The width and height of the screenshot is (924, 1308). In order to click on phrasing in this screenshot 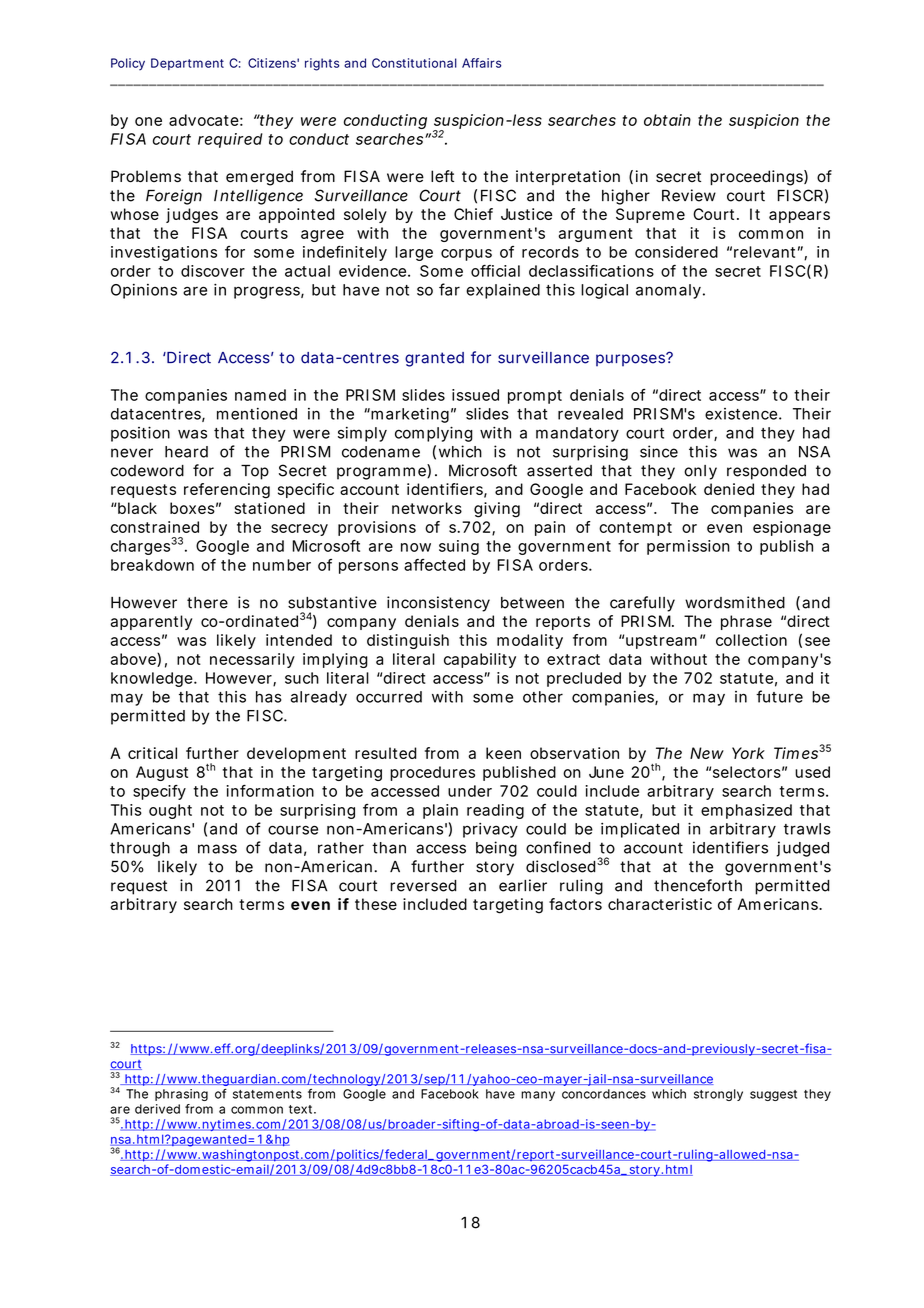, I will do `click(181, 1095)`.
